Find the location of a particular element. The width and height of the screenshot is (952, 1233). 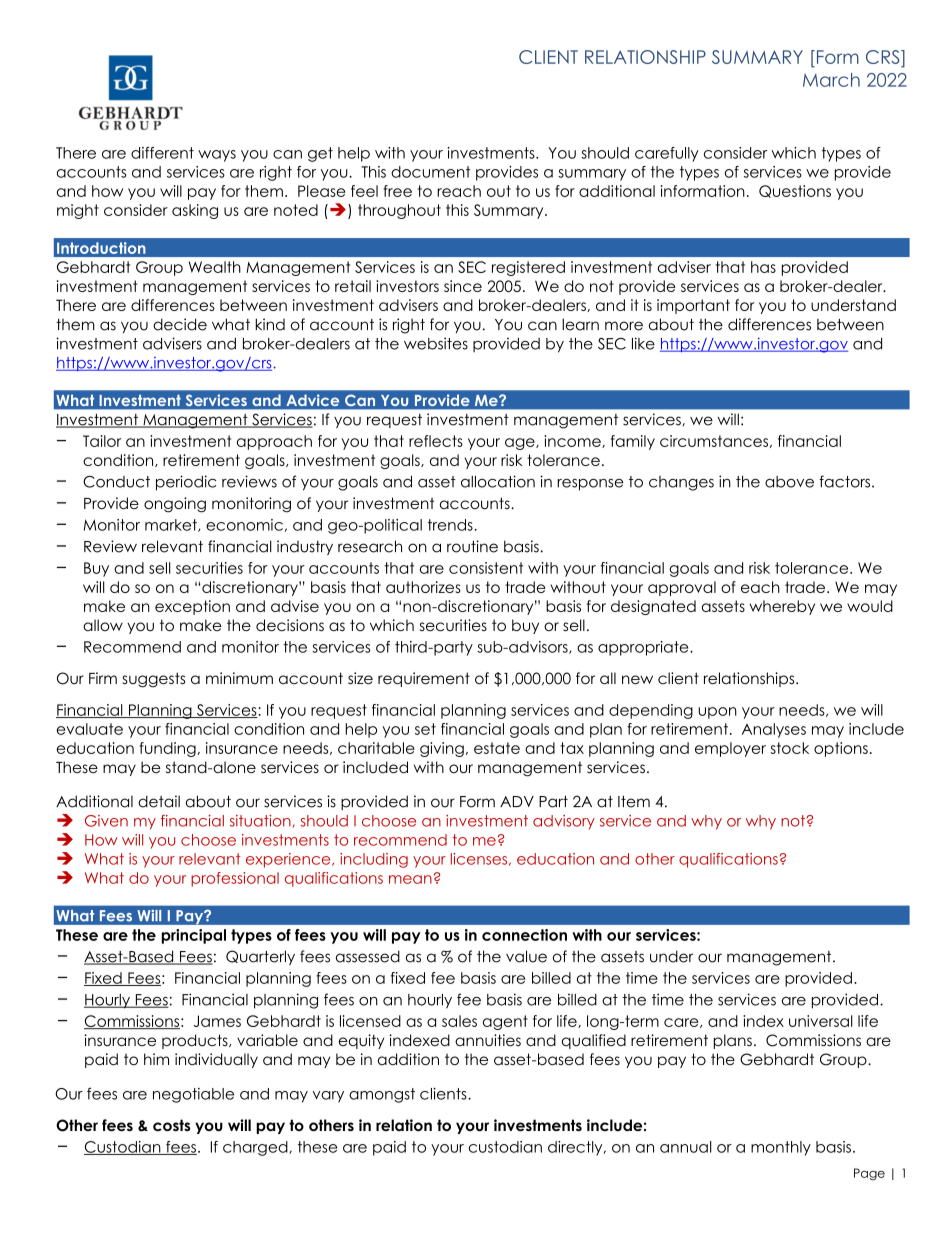

document is located at coordinates (430, 172).
